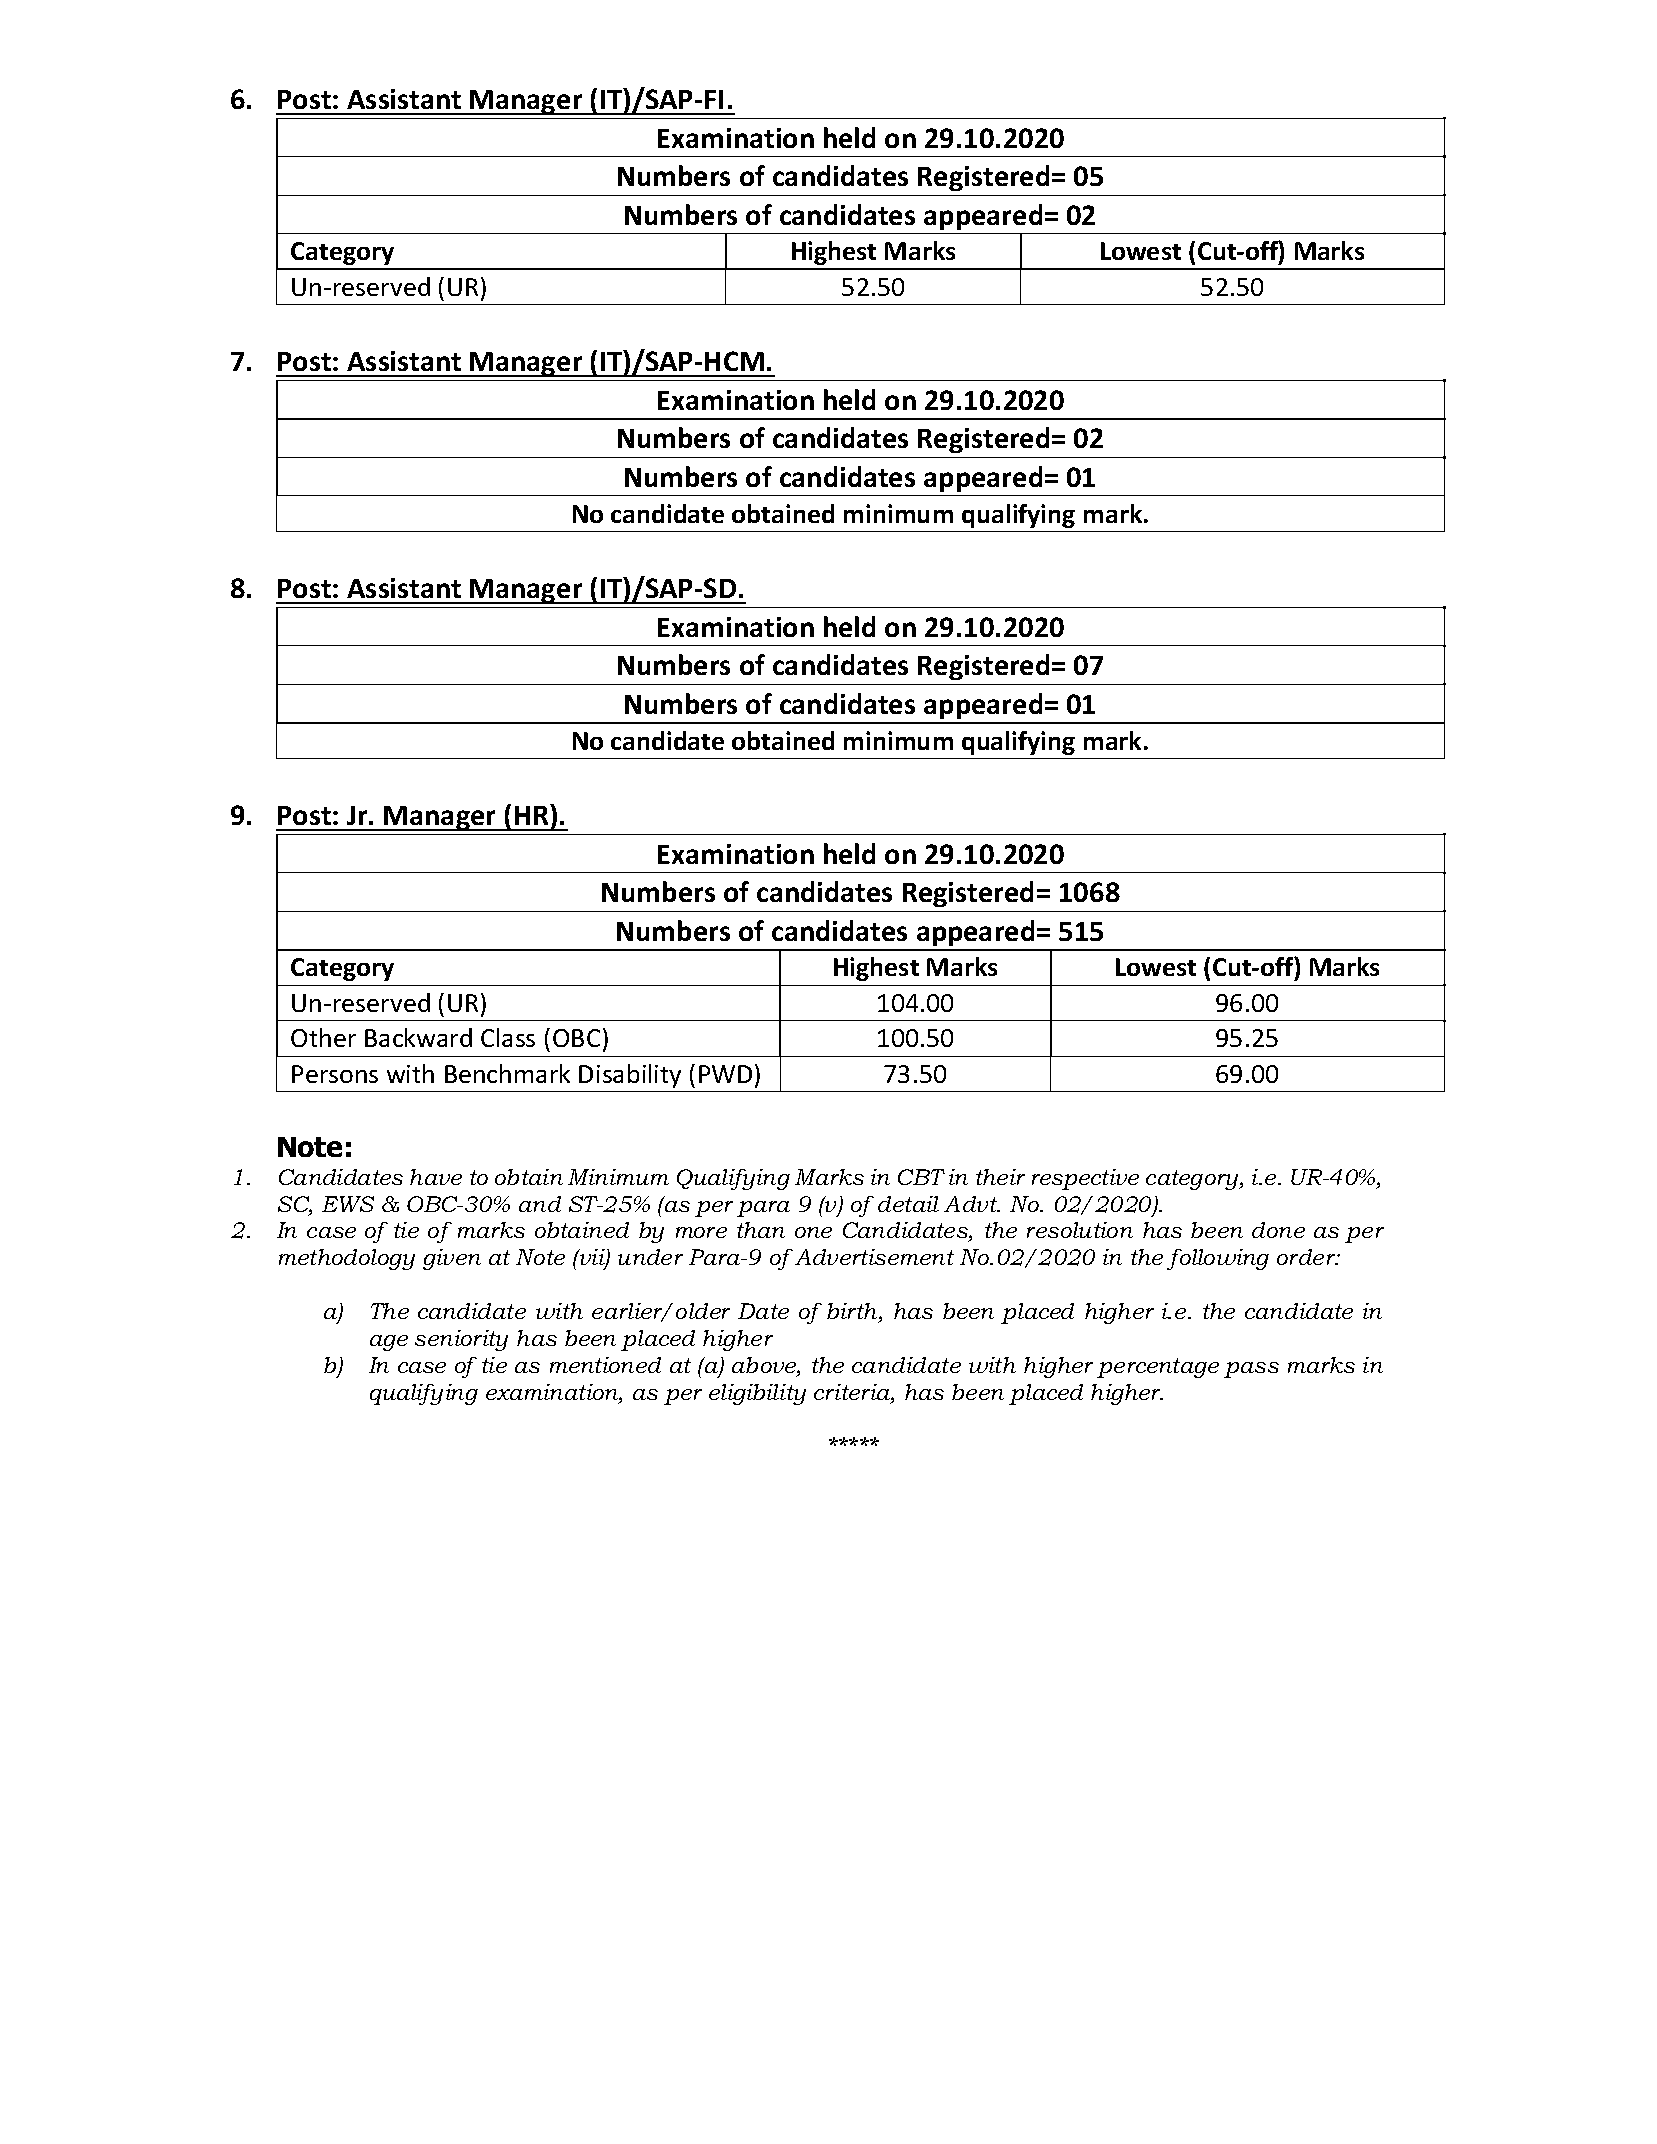  Describe the element at coordinates (436, 1177) in the screenshot. I see `have` at that location.
